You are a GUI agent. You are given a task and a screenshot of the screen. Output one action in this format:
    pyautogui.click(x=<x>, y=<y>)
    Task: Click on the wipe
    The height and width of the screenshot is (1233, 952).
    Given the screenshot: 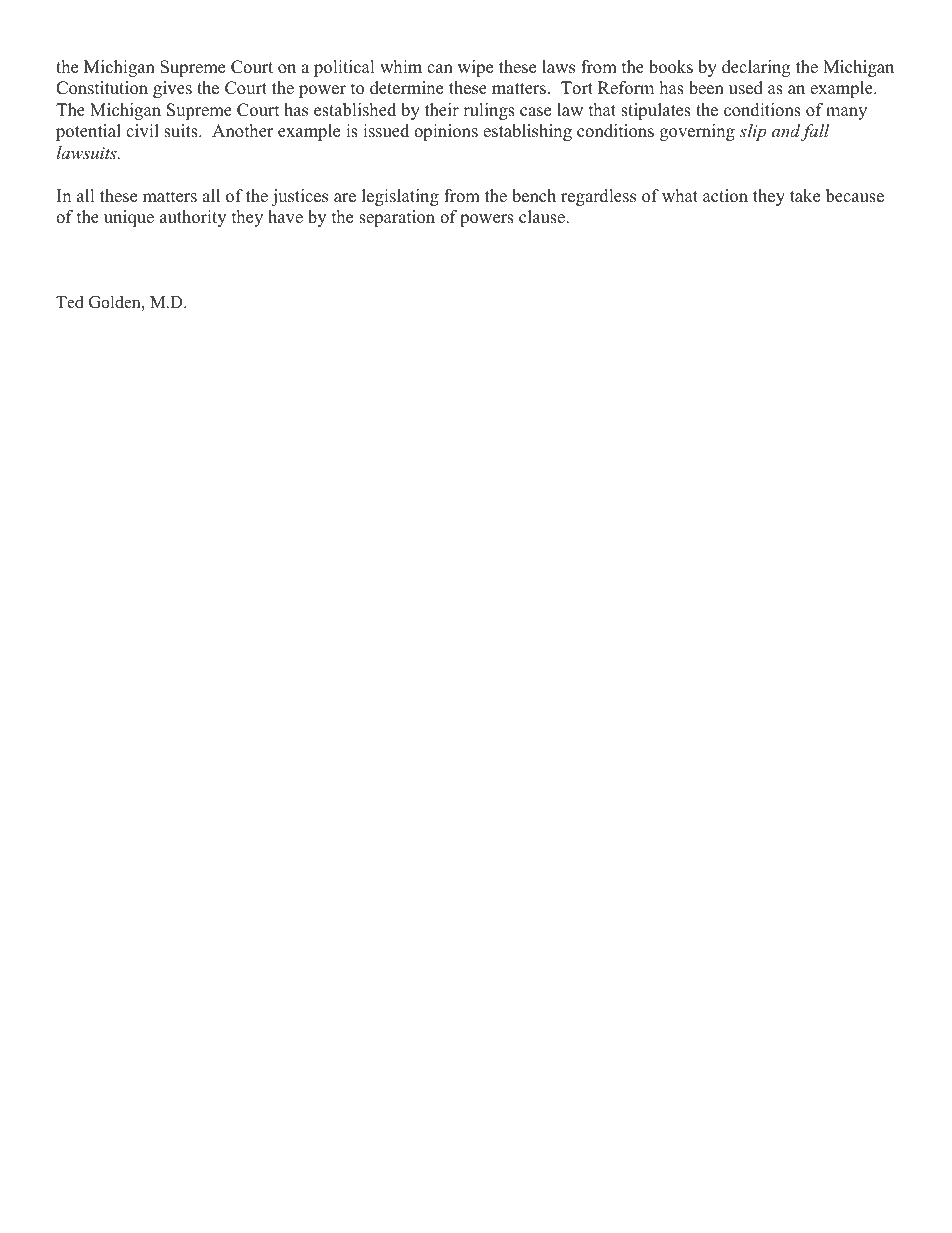 What is the action you would take?
    pyautogui.click(x=475, y=68)
